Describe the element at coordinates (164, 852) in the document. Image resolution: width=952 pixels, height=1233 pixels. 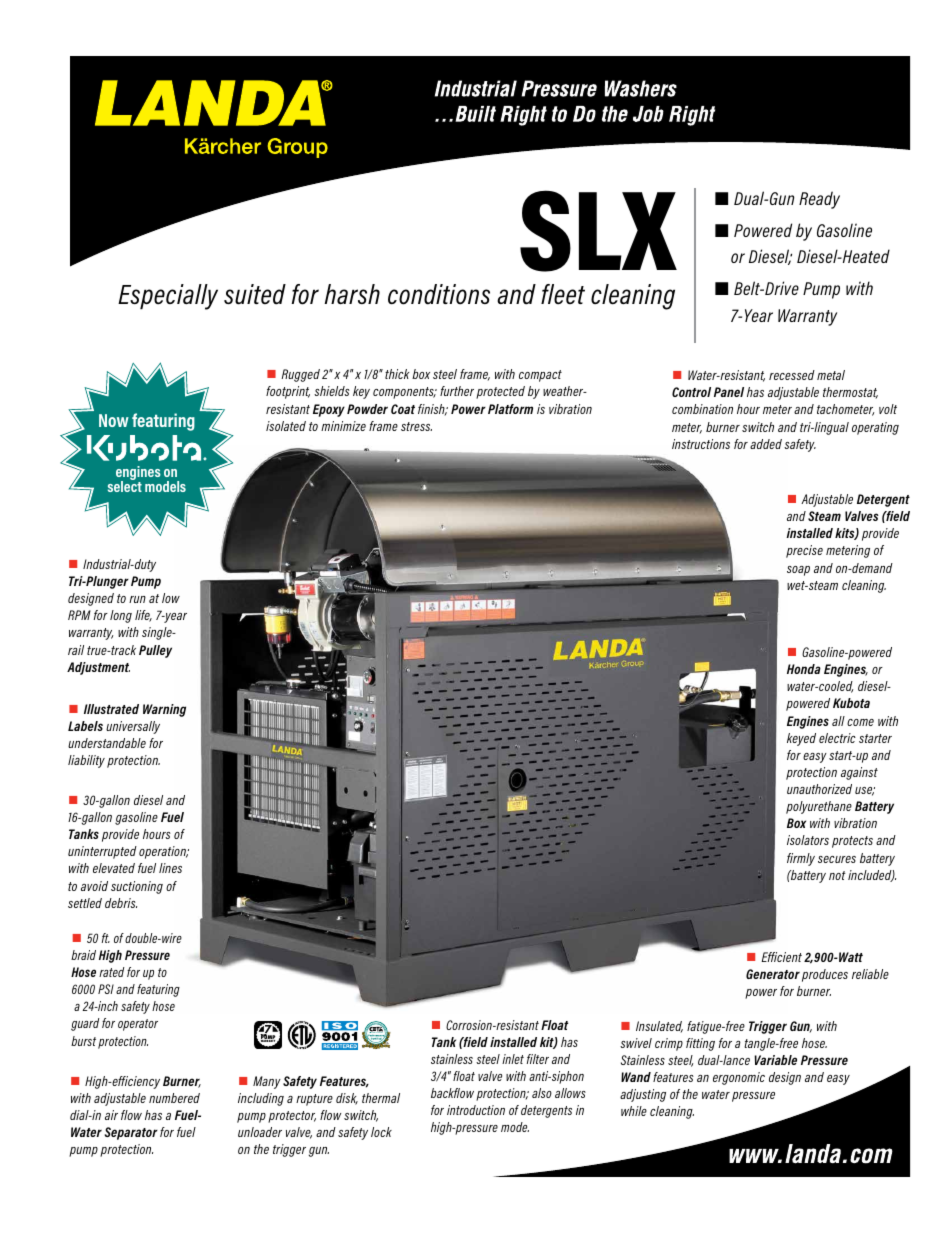
I see `operation` at that location.
